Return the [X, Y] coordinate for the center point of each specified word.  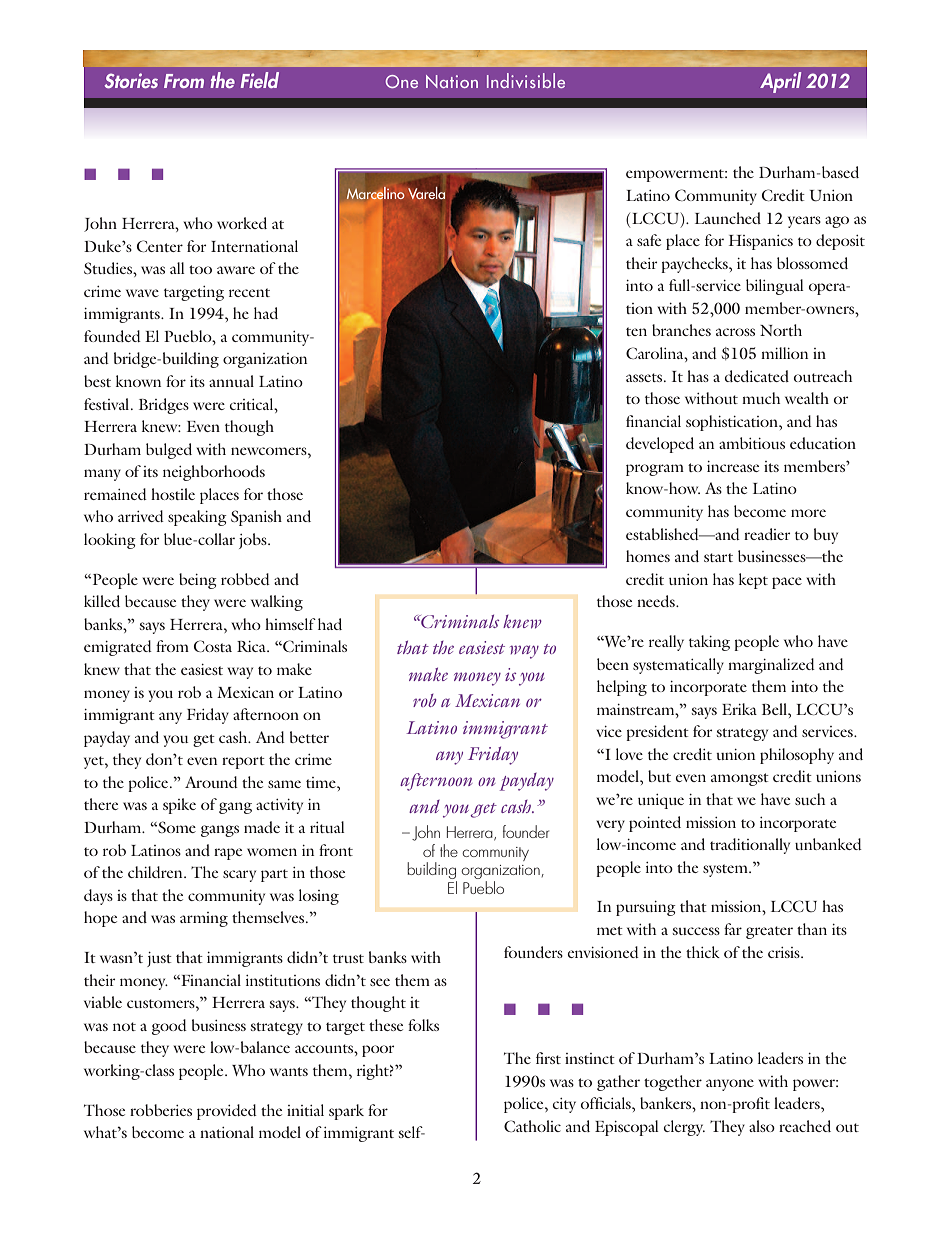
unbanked [828, 844]
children [156, 872]
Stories [131, 81]
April [780, 82]
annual [231, 381]
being [198, 581]
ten [636, 331]
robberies [161, 1110]
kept [753, 581]
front [336, 850]
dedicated [757, 376]
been [613, 664]
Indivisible [526, 80]
